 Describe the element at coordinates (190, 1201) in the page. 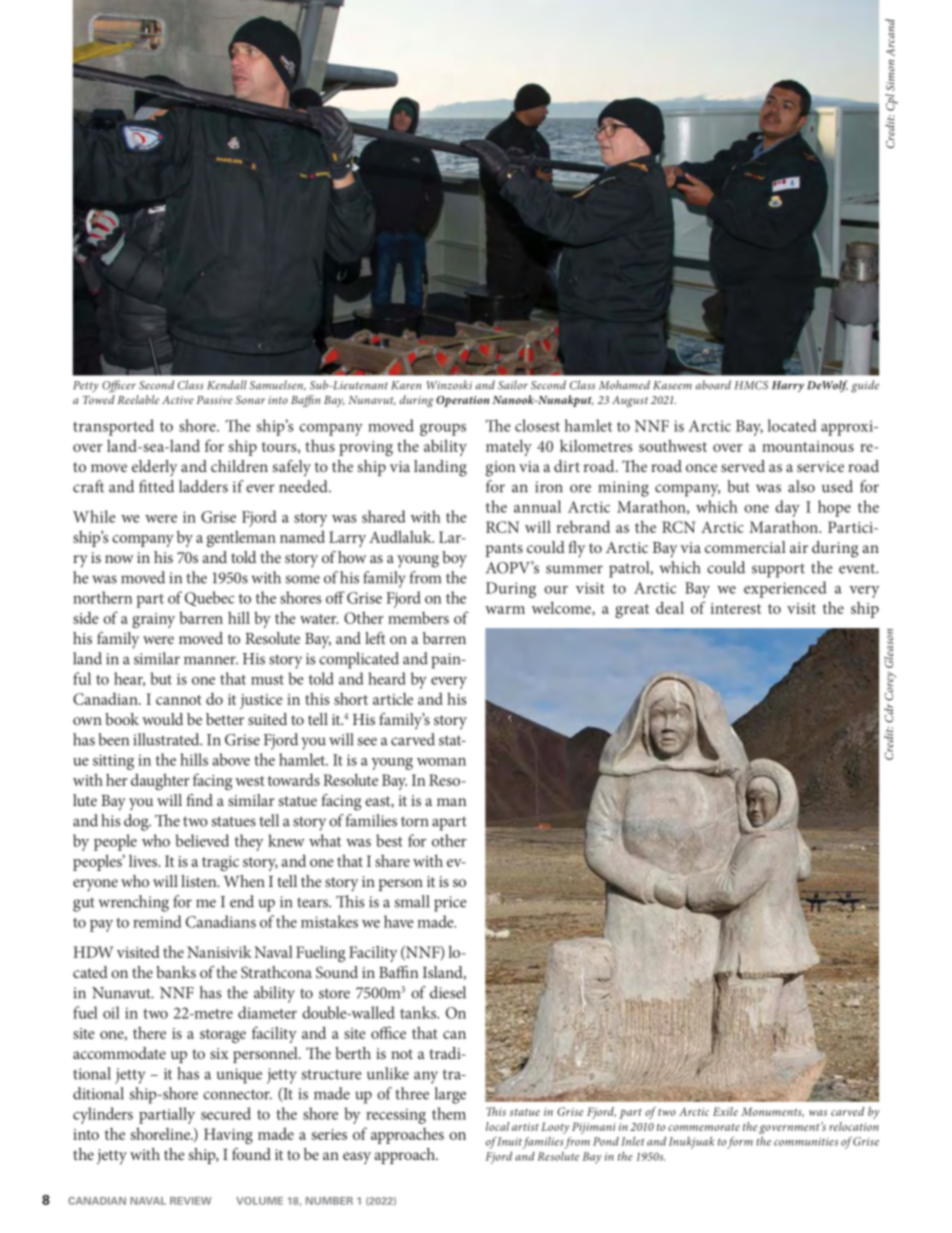

I see `REVIEW` at that location.
